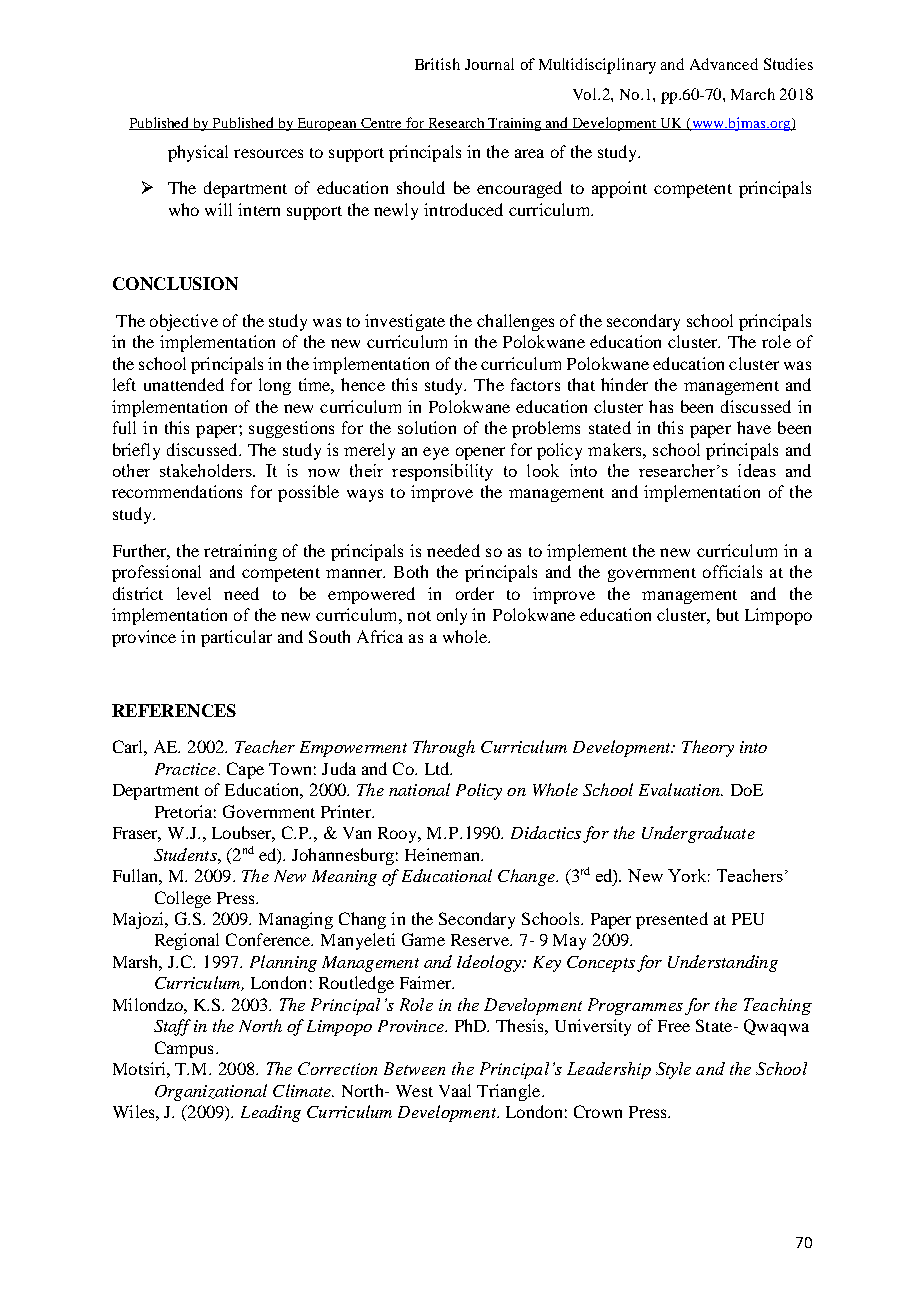 The height and width of the page is (1308, 924). What do you see at coordinates (732, 571) in the page?
I see `officials` at bounding box center [732, 571].
